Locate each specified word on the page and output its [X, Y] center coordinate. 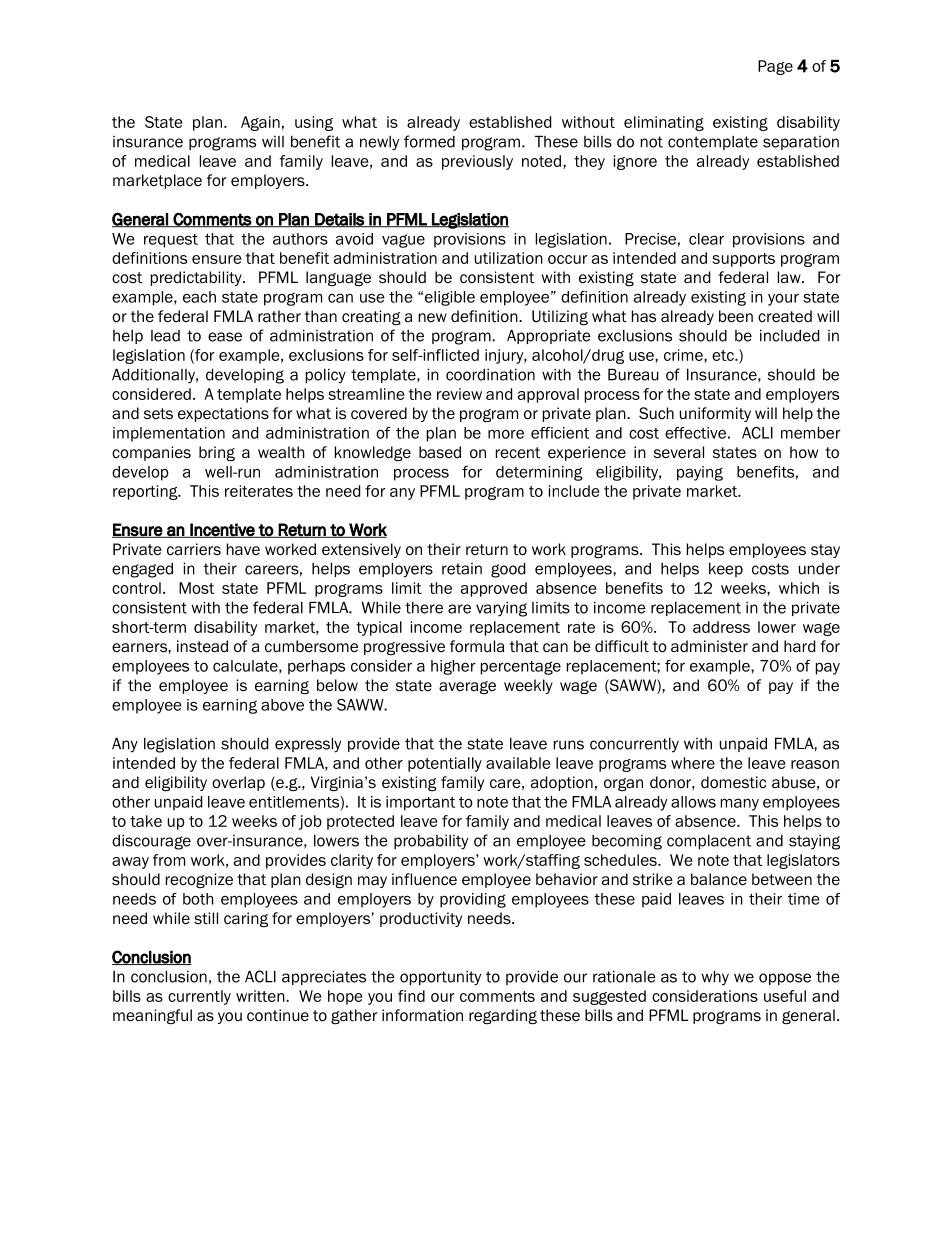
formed [429, 141]
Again [260, 123]
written [261, 996]
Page [775, 67]
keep [726, 570]
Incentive [222, 530]
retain [462, 569]
